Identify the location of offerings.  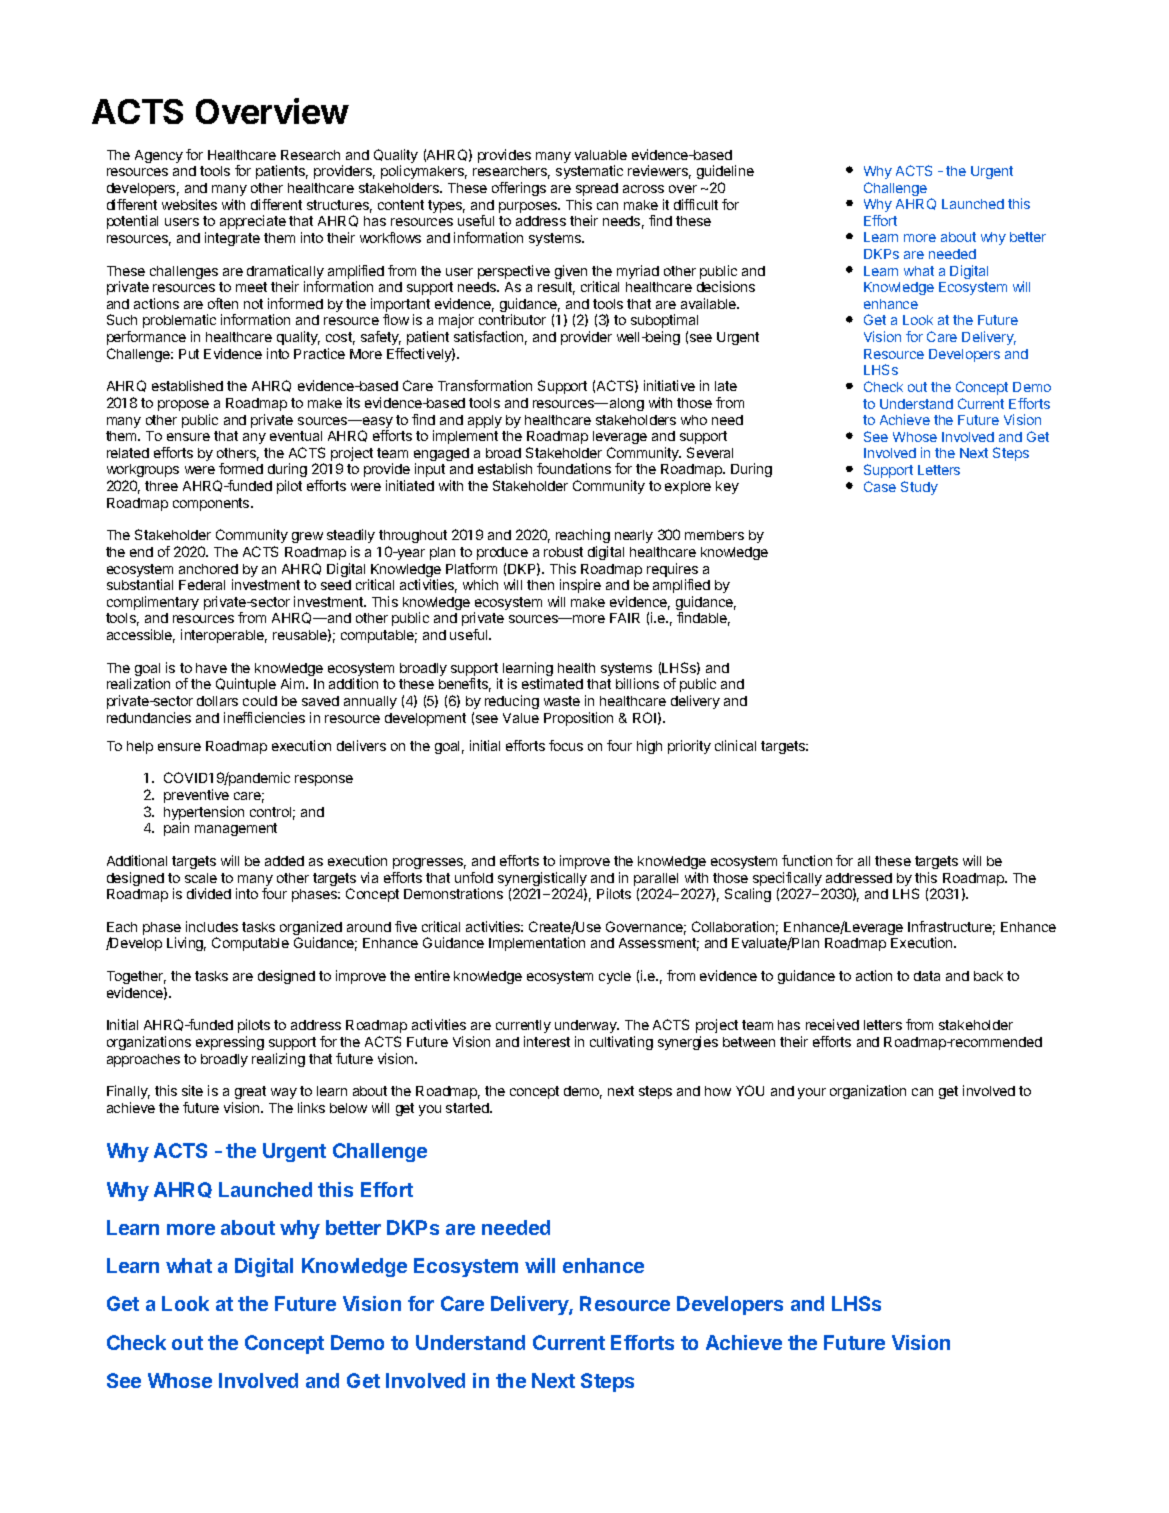
(519, 189).
